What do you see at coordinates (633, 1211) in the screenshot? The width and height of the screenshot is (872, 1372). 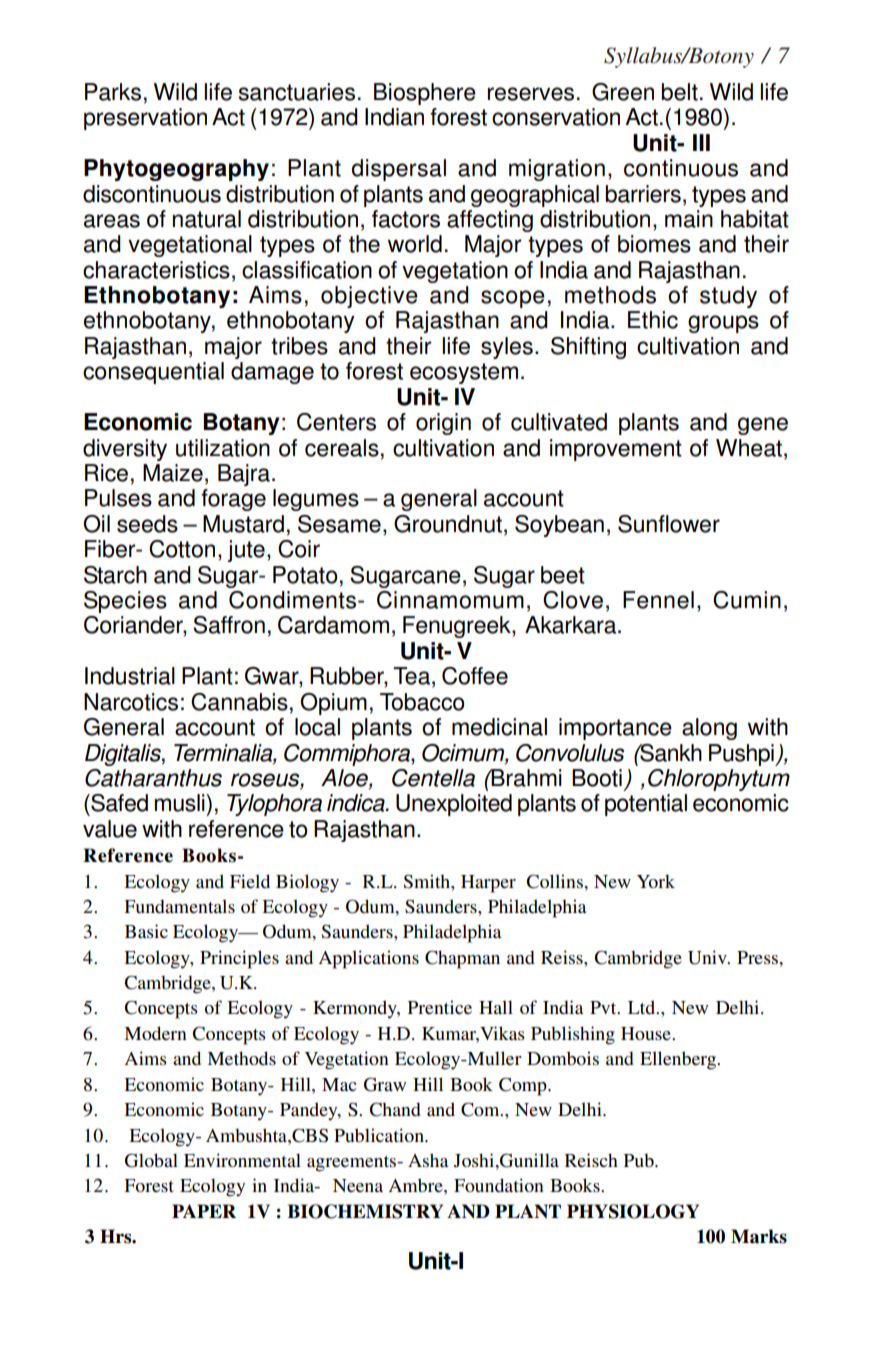 I see `PHYSIOLOGY` at bounding box center [633, 1211].
